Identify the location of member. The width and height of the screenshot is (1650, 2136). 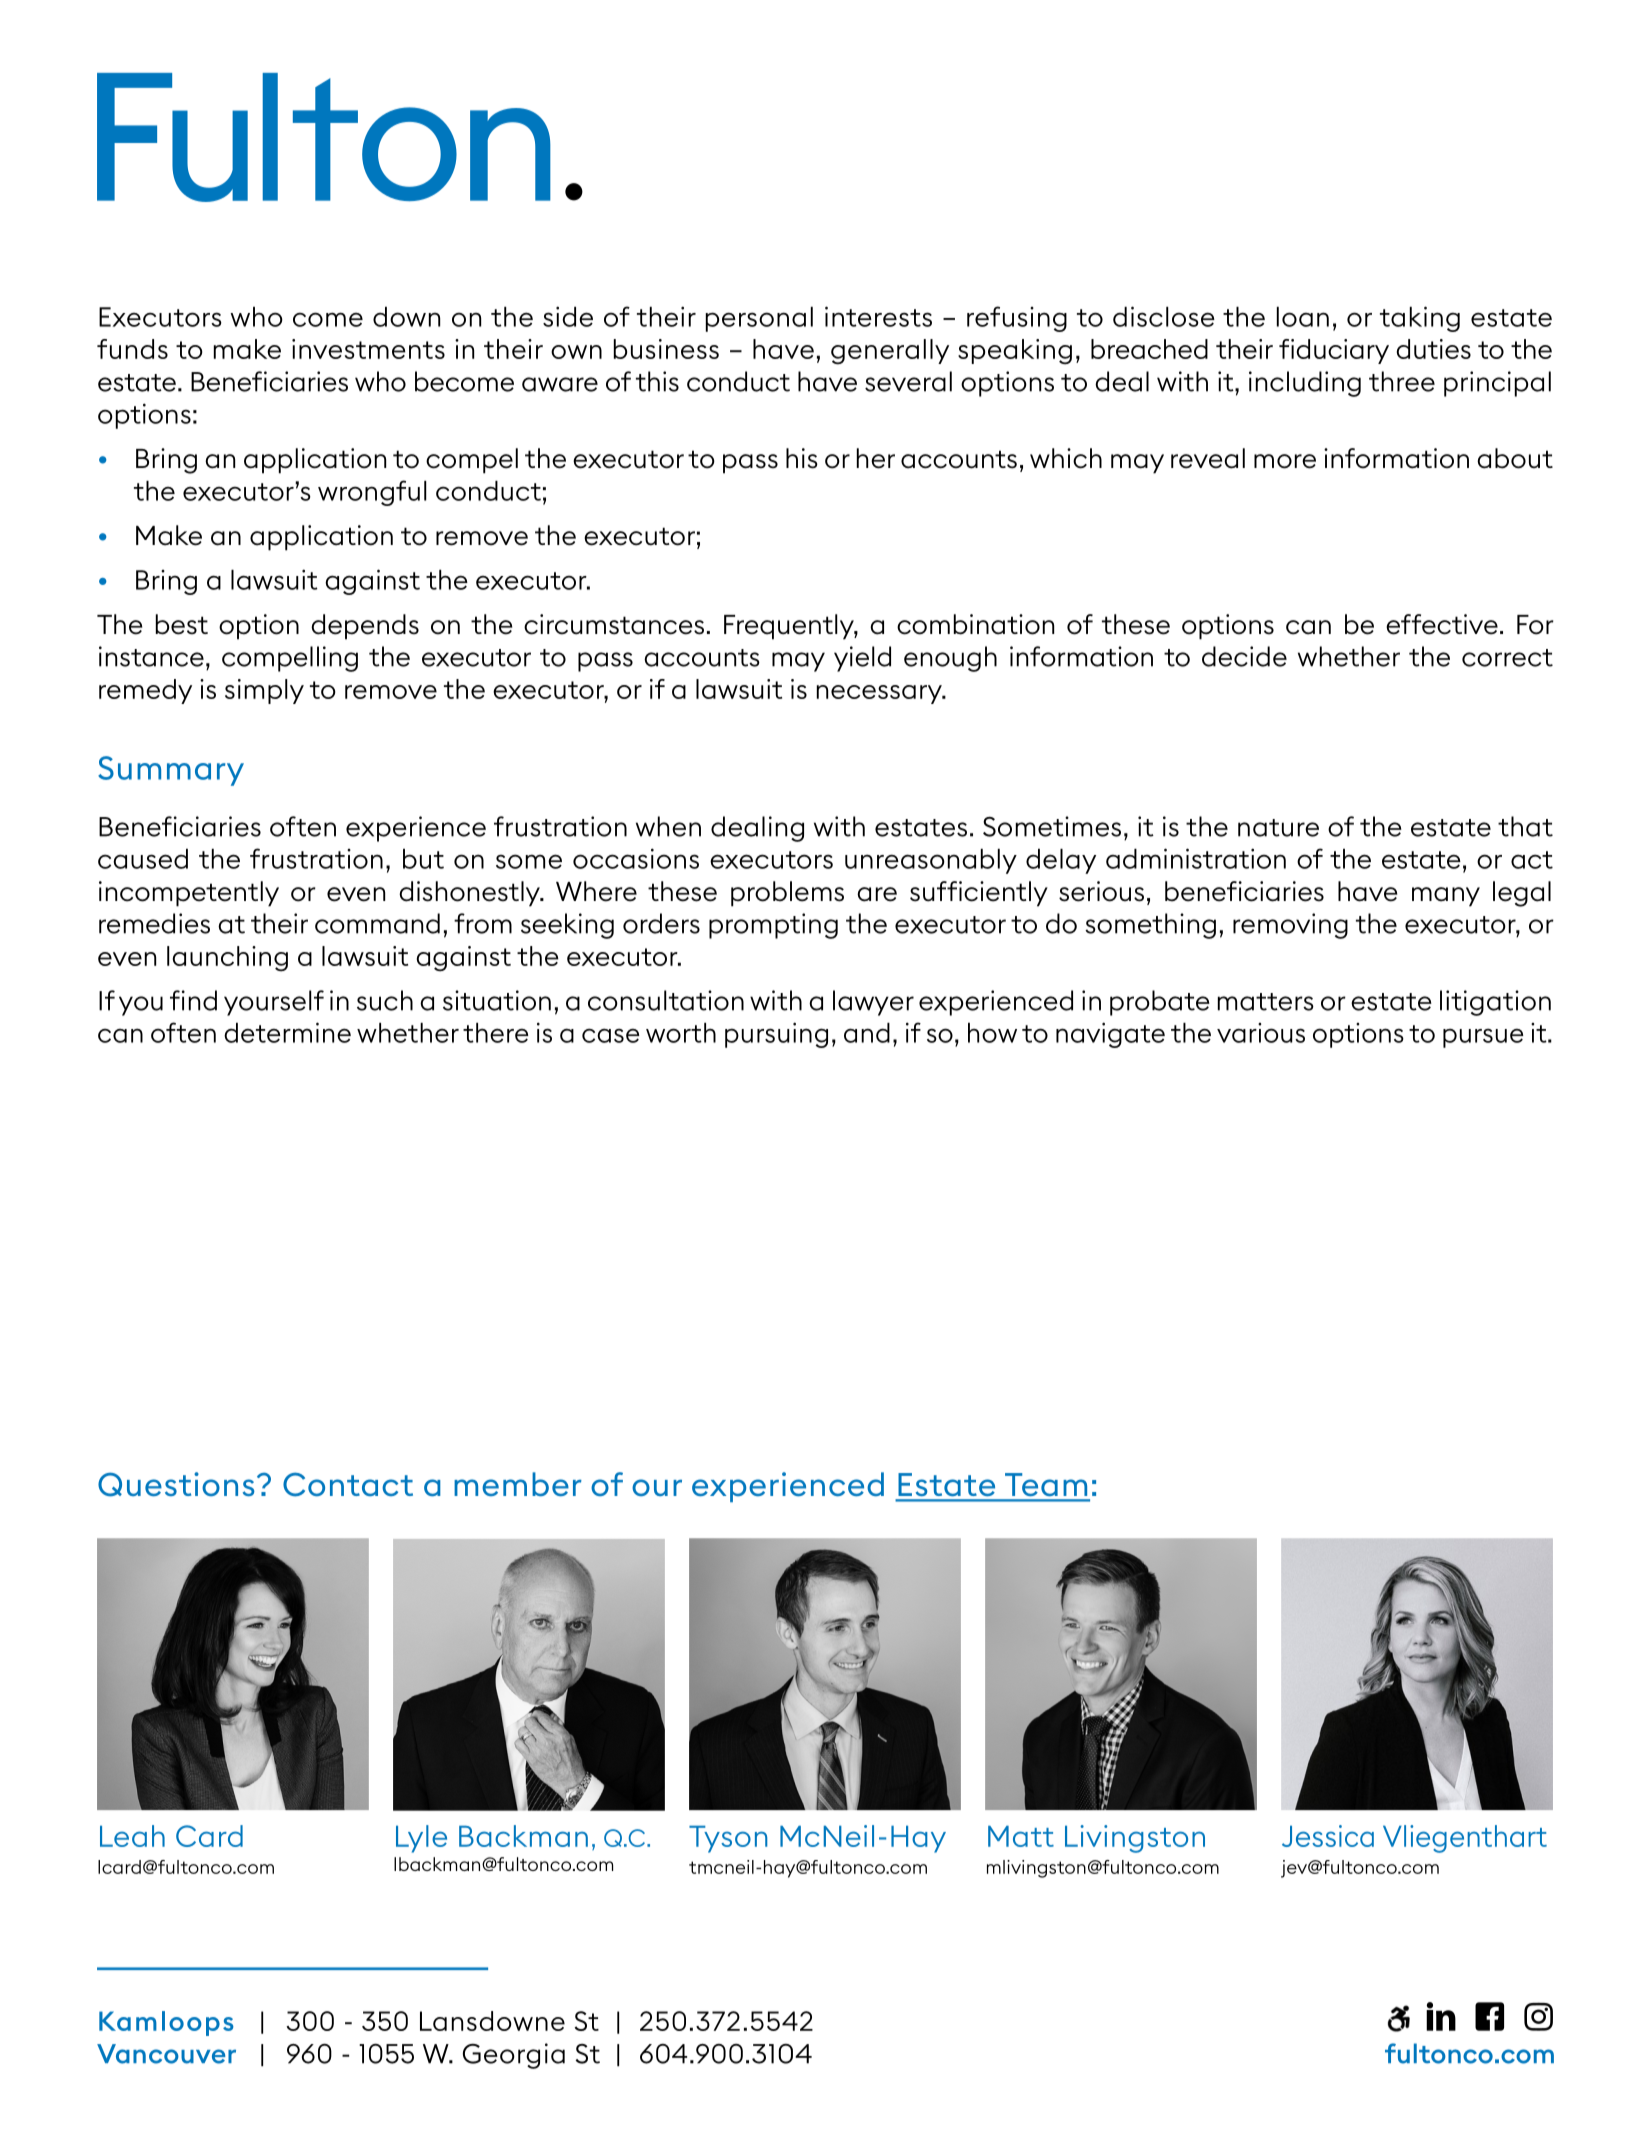
(518, 1484).
